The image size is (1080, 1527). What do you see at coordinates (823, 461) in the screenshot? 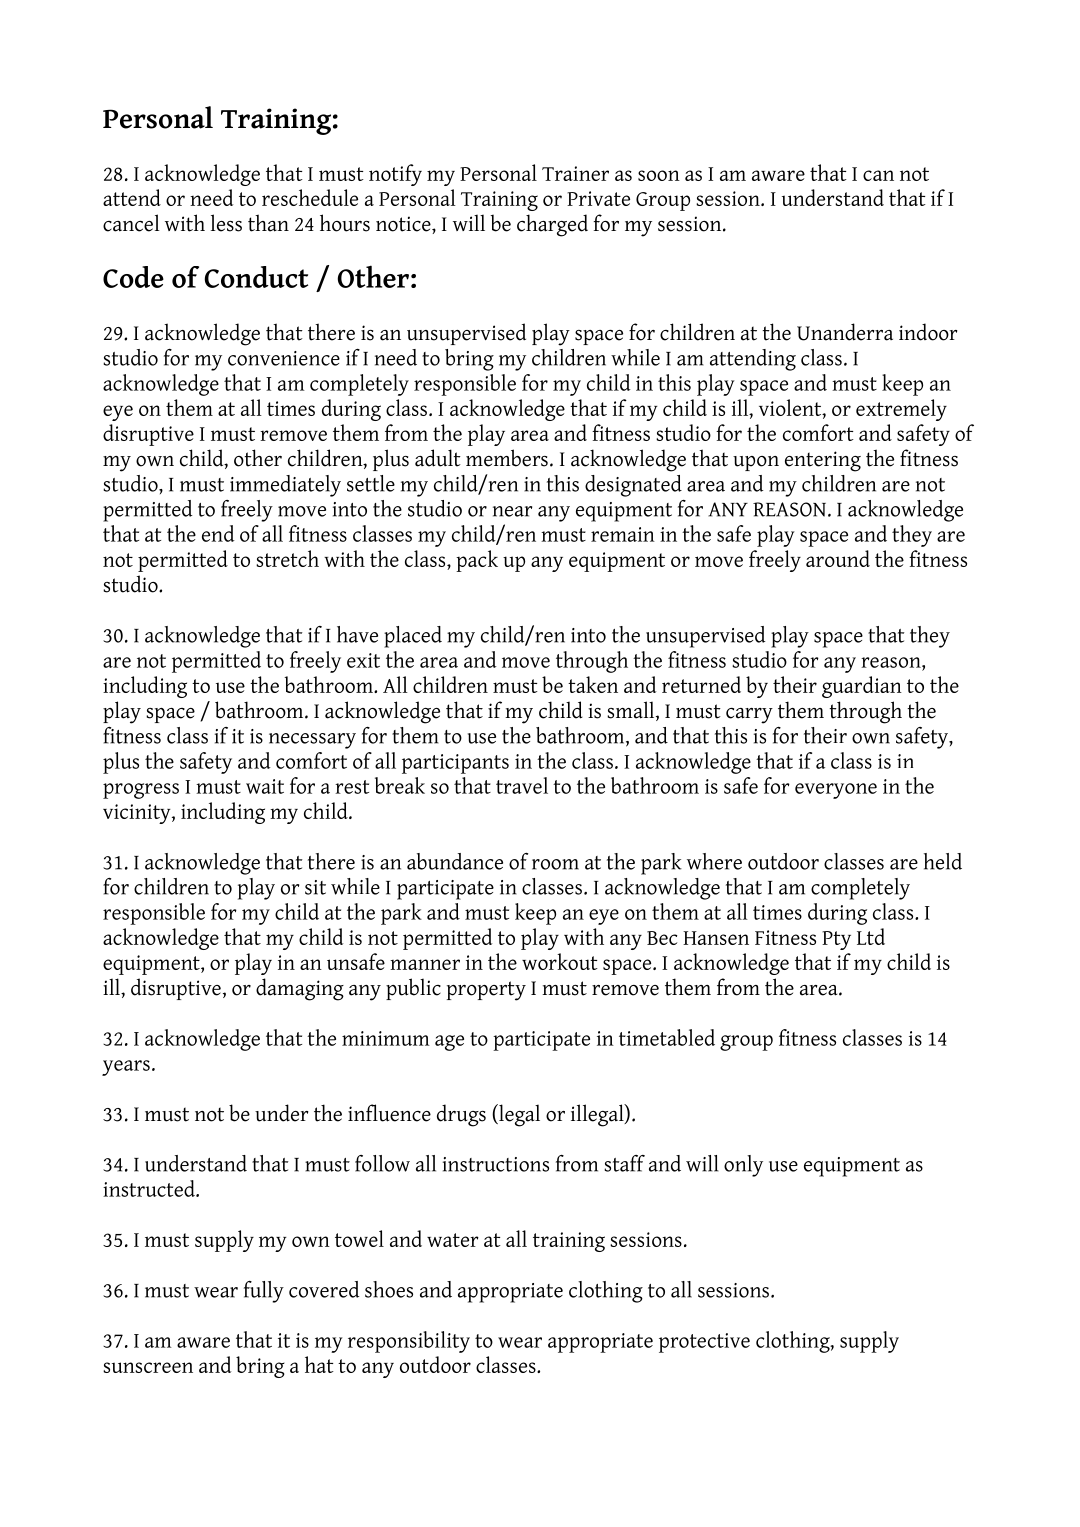
I see `entering` at bounding box center [823, 461].
